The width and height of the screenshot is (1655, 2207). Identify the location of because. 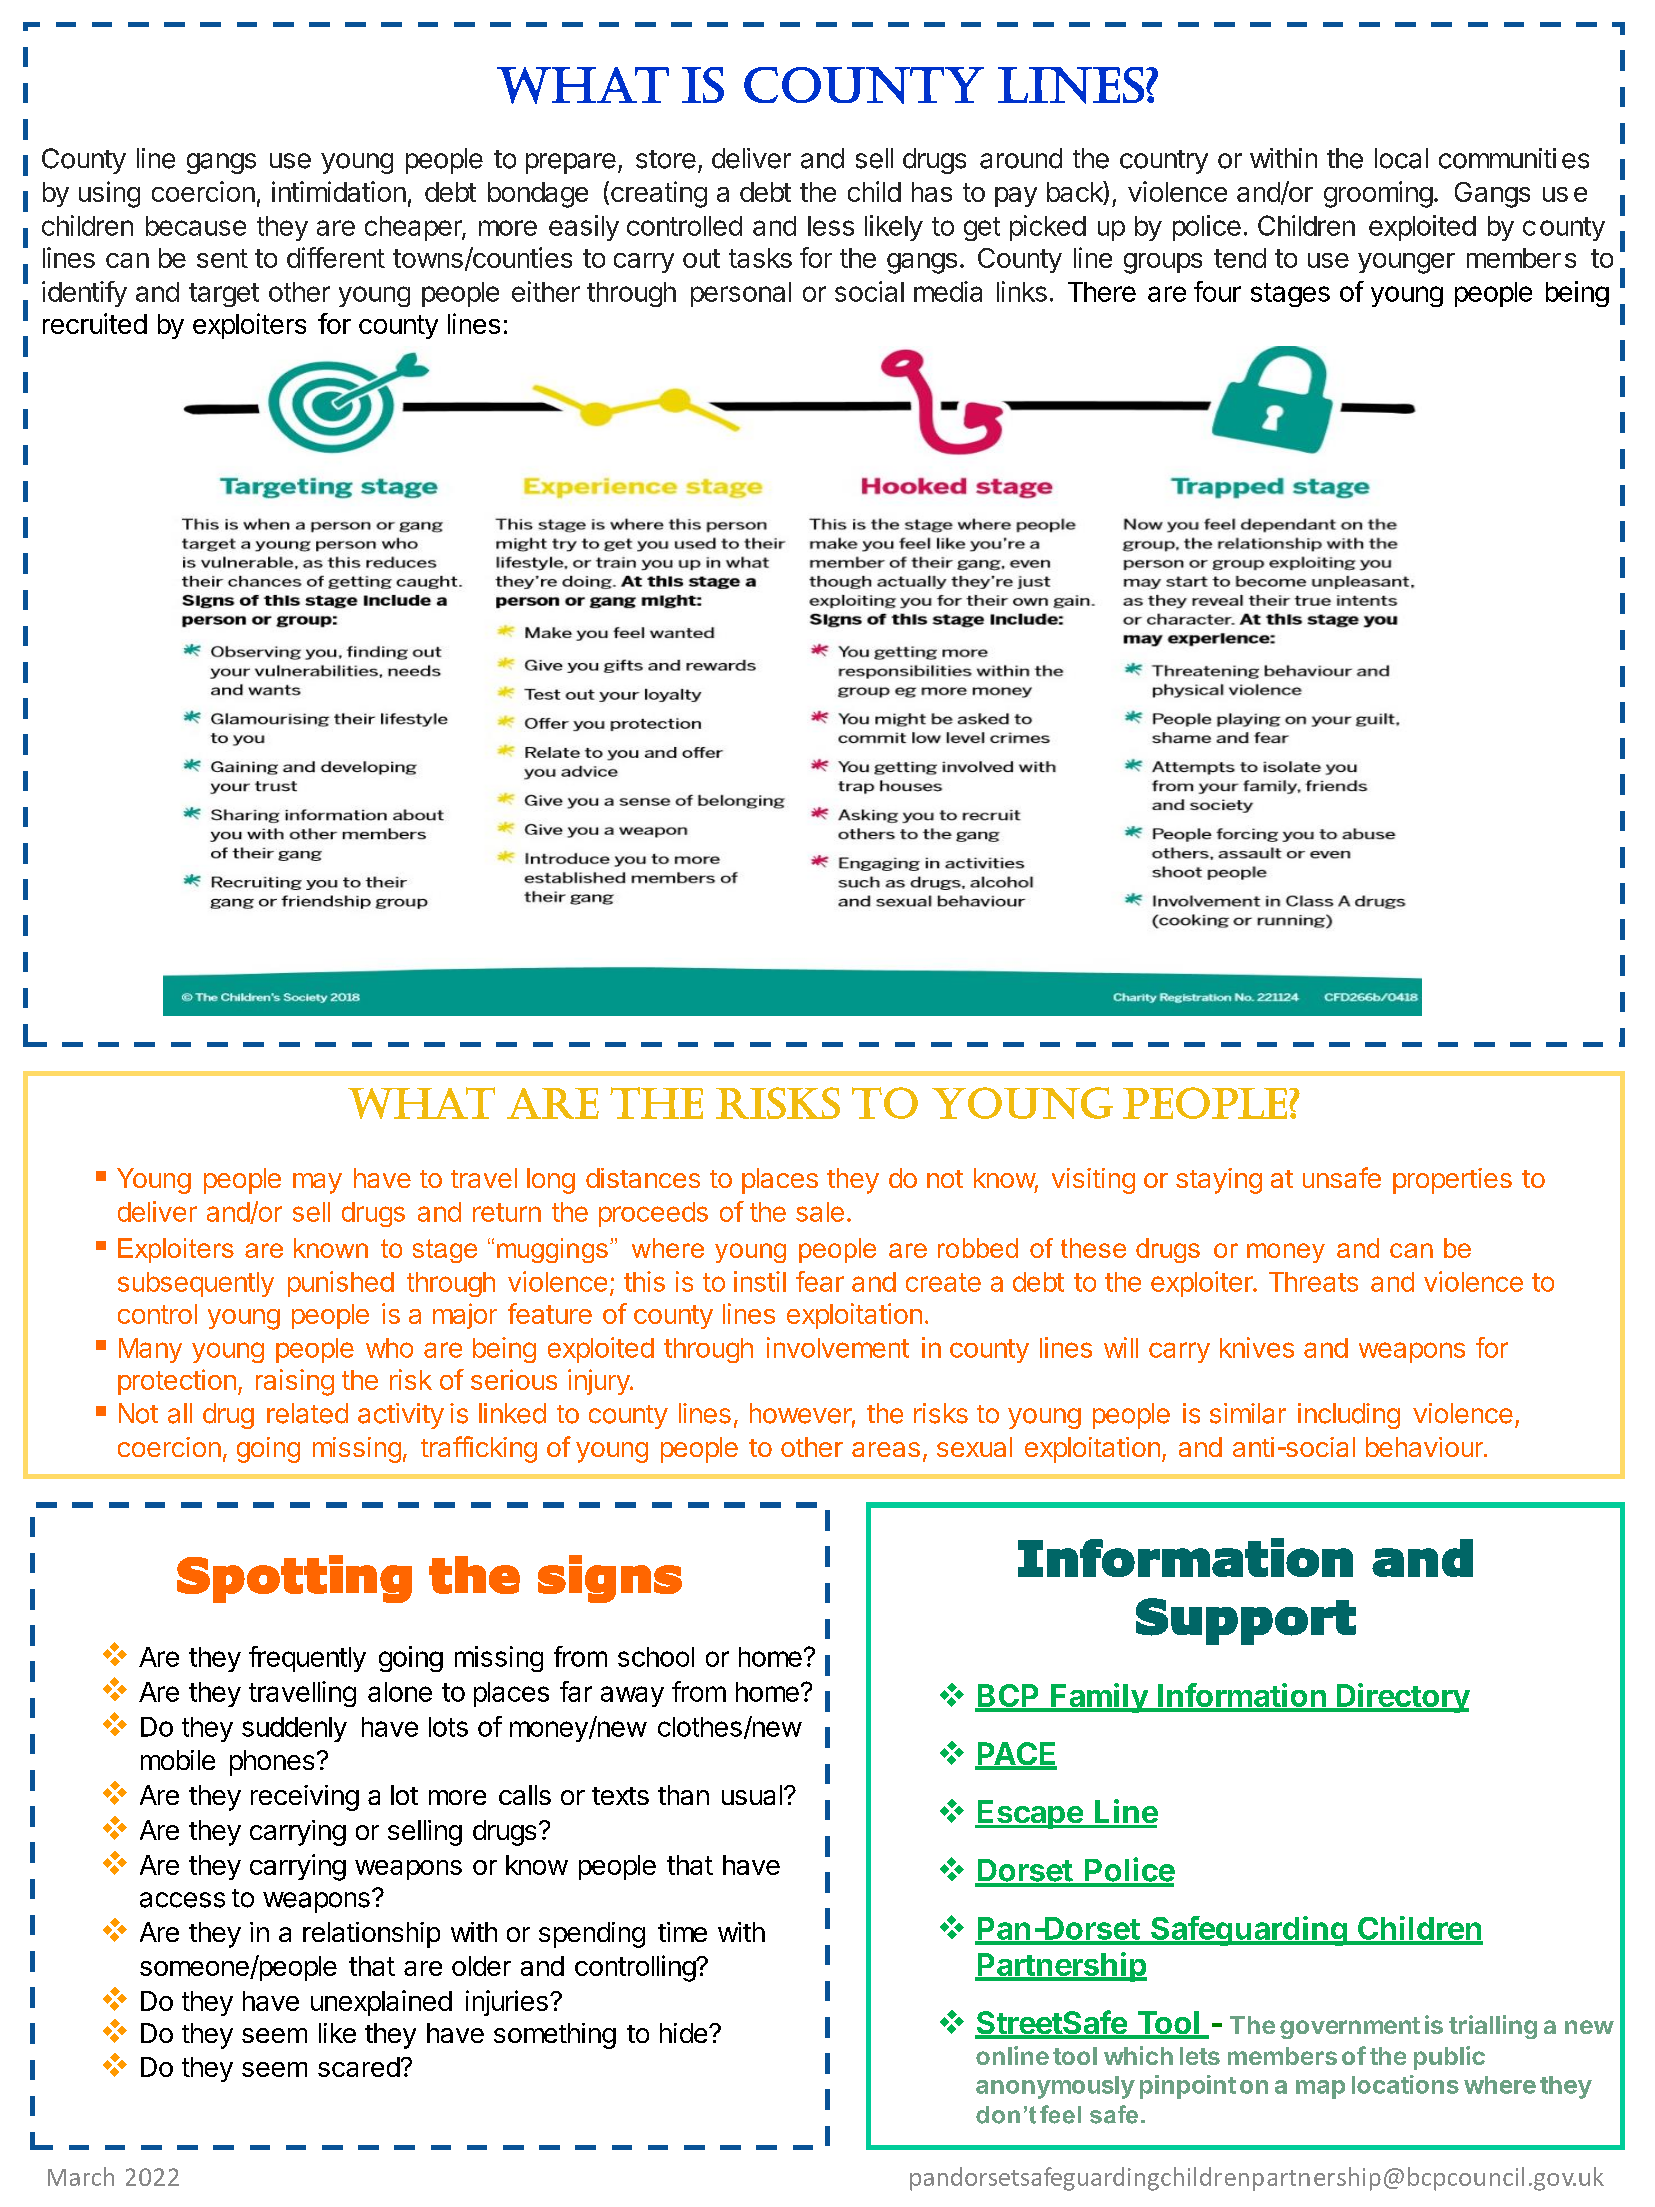
(196, 226).
